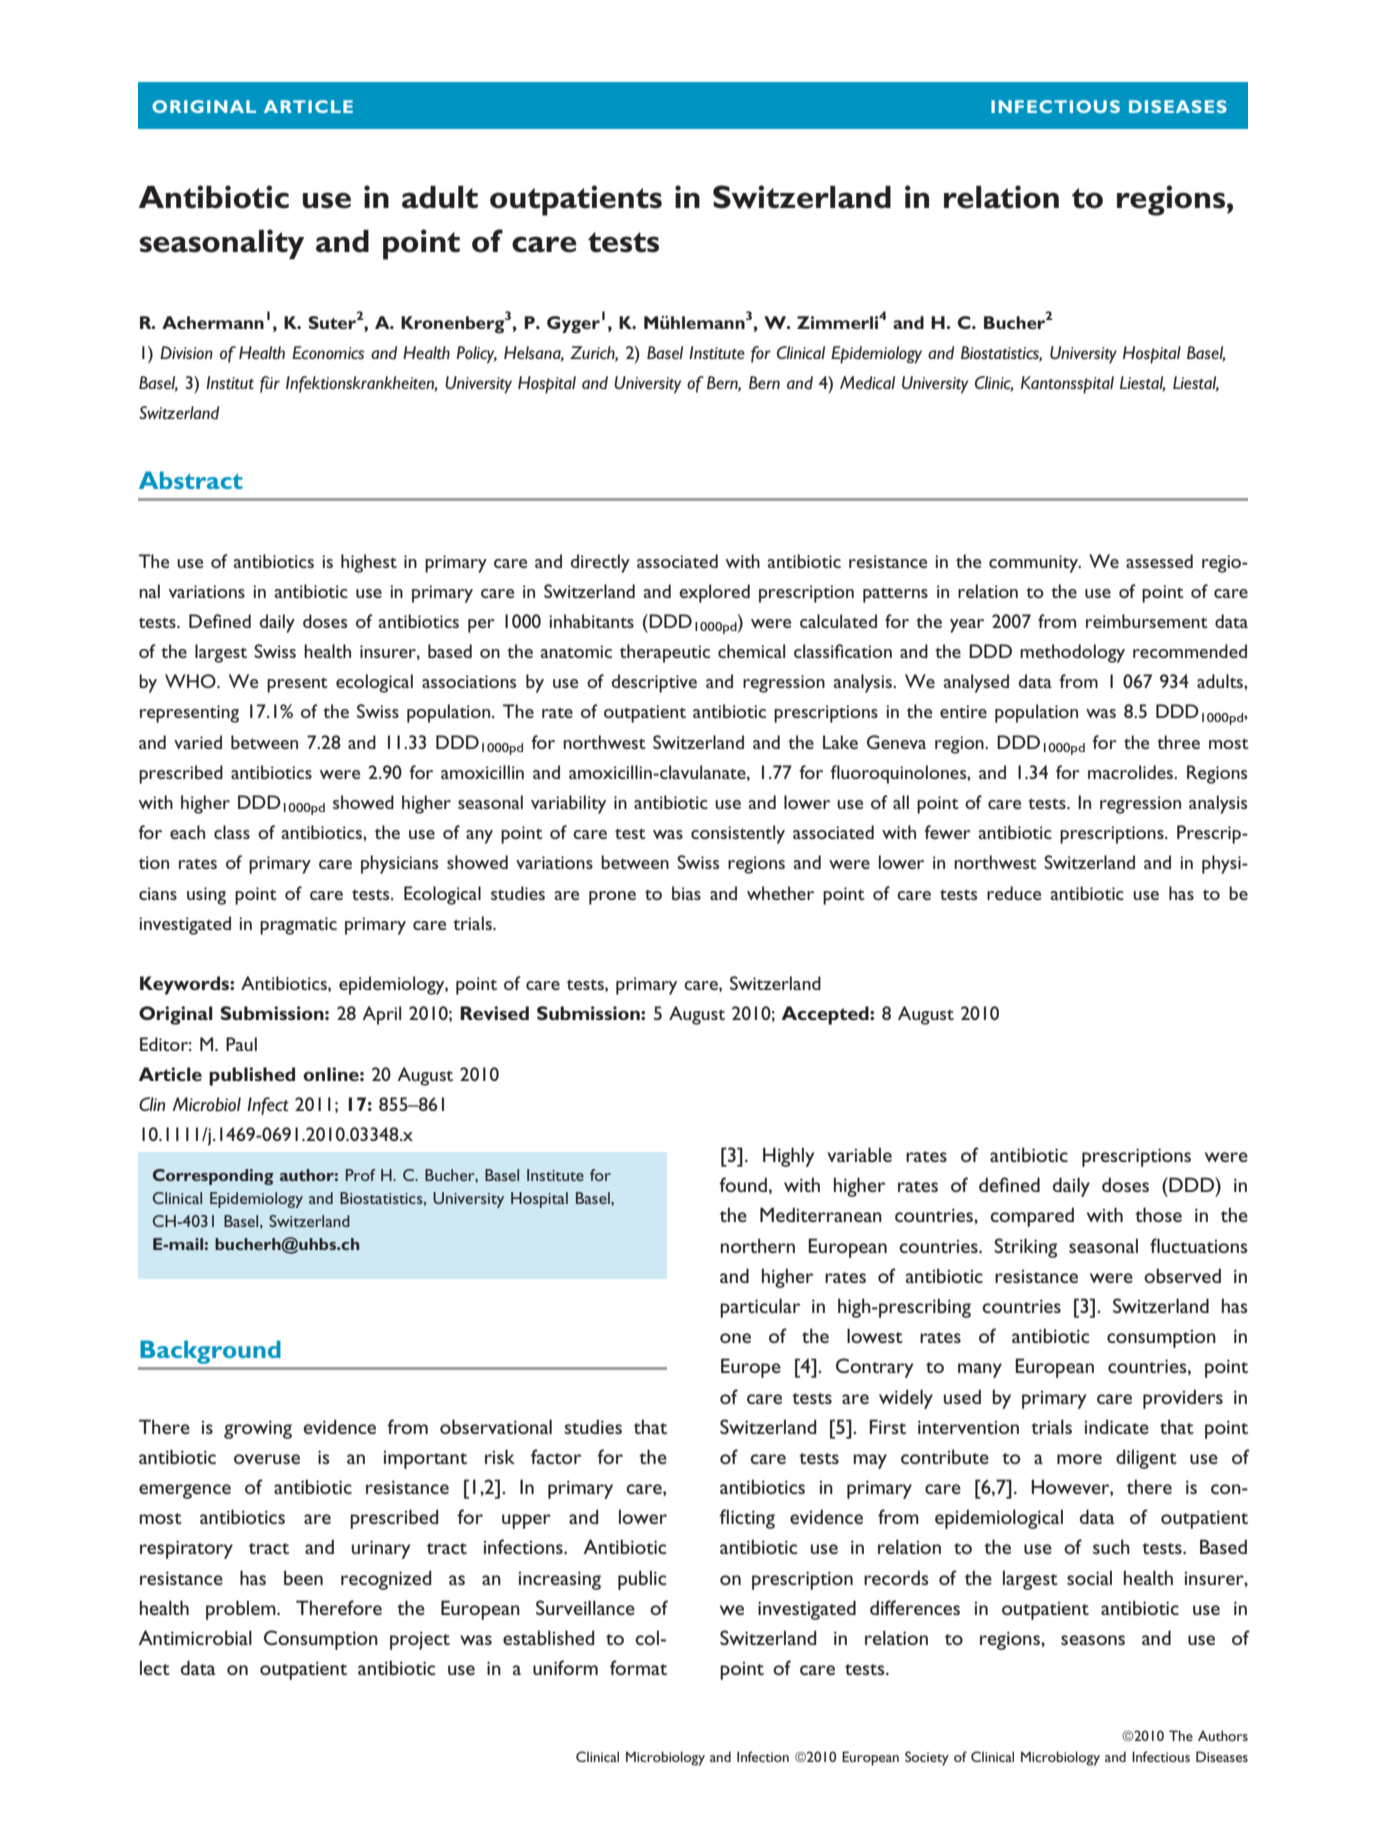 The width and height of the screenshot is (1387, 1823). I want to click on community, so click(1034, 564).
